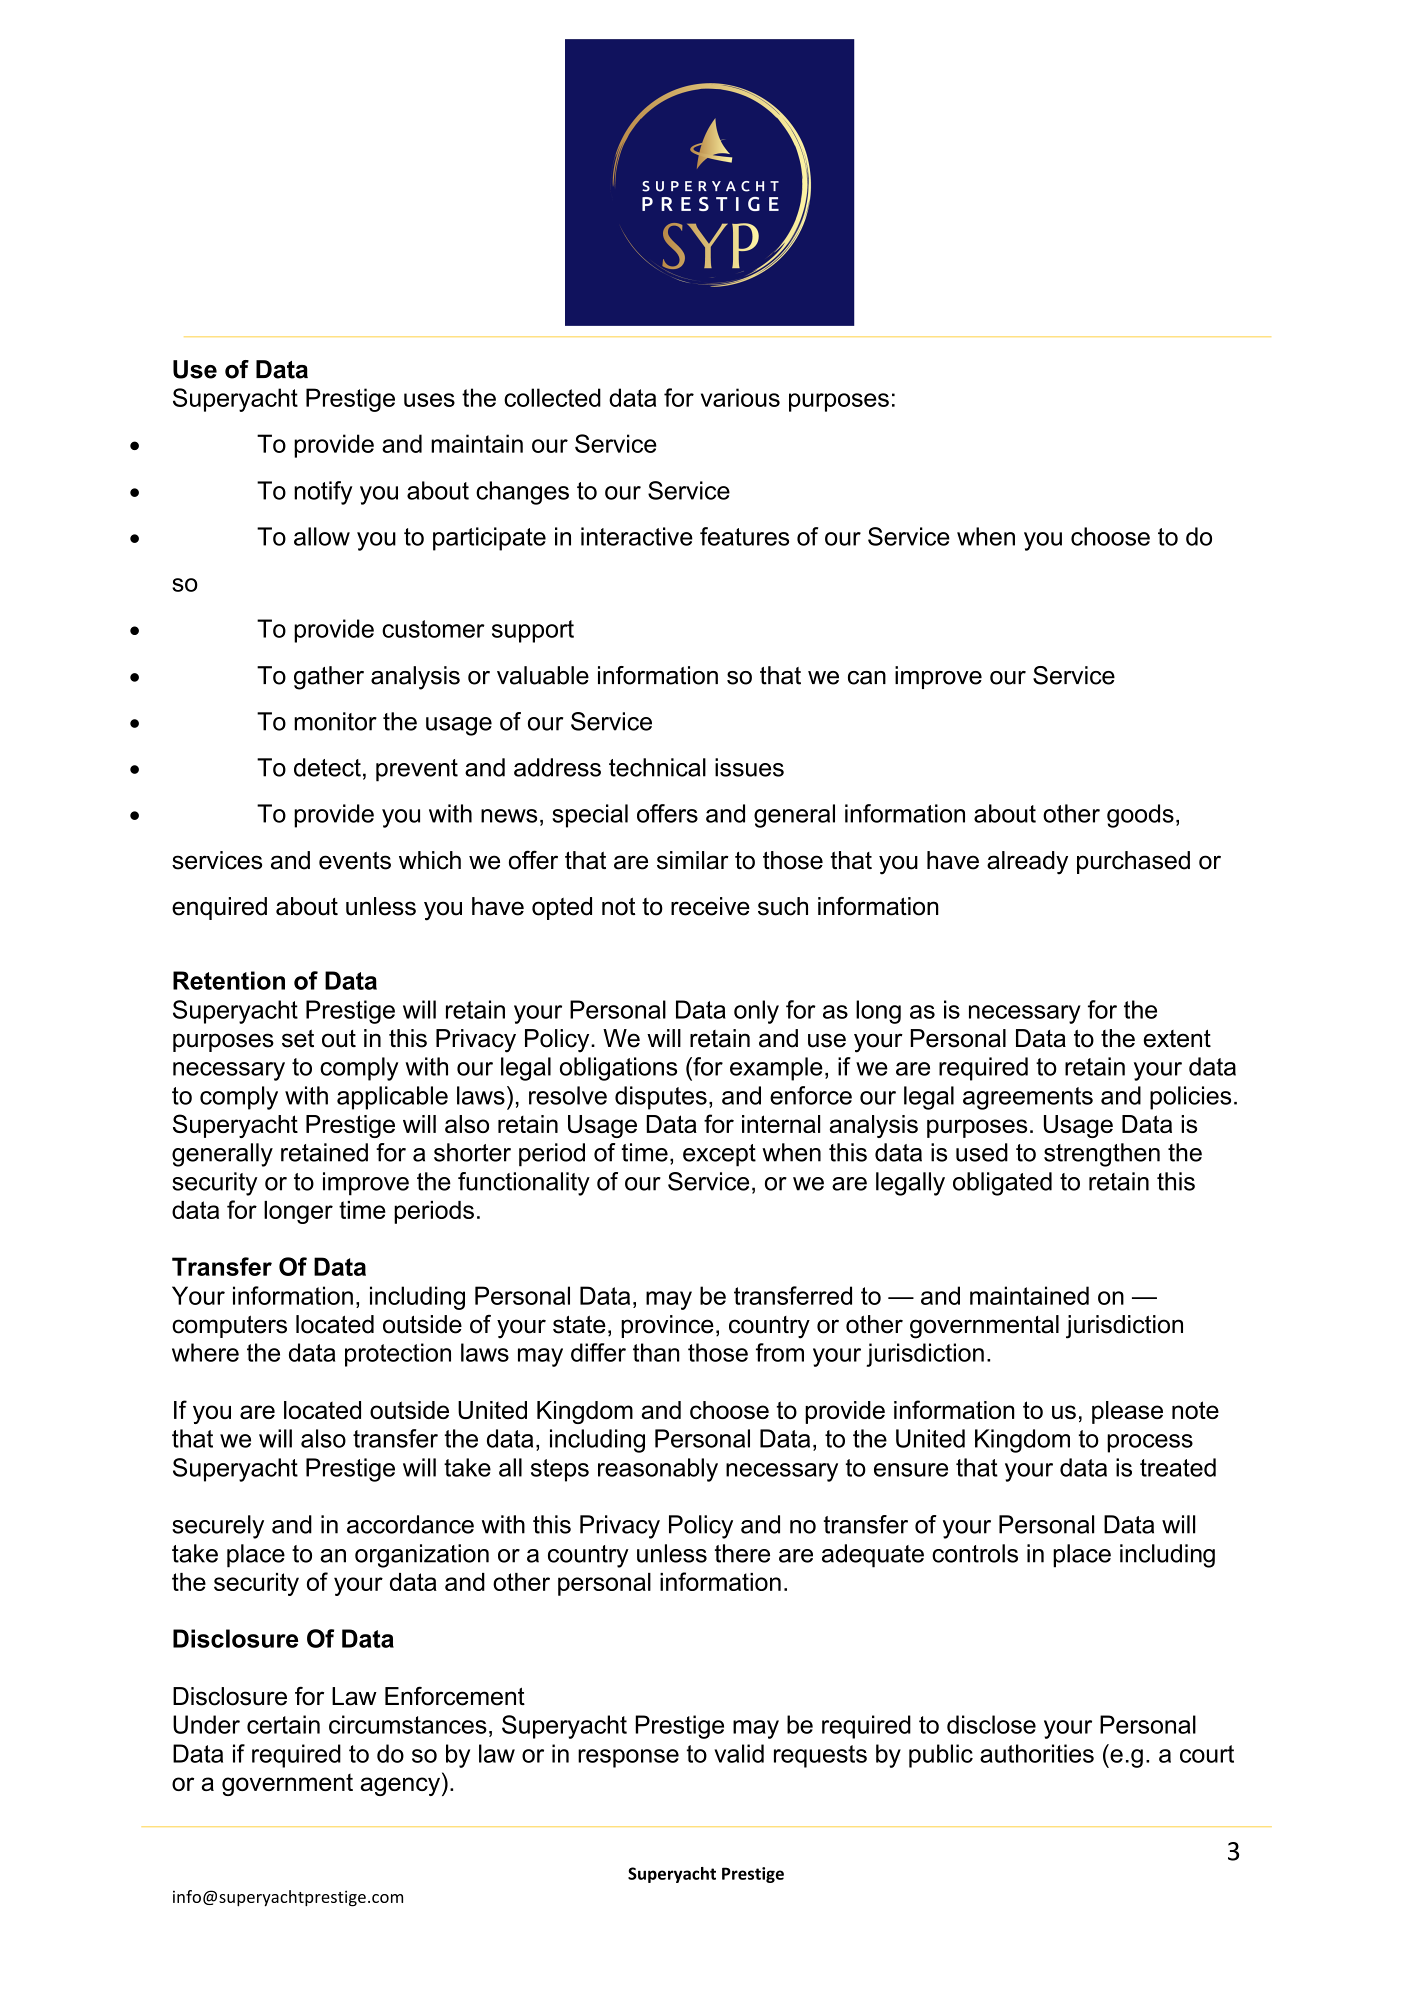 The image size is (1411, 1995). I want to click on certain, so click(283, 1724).
